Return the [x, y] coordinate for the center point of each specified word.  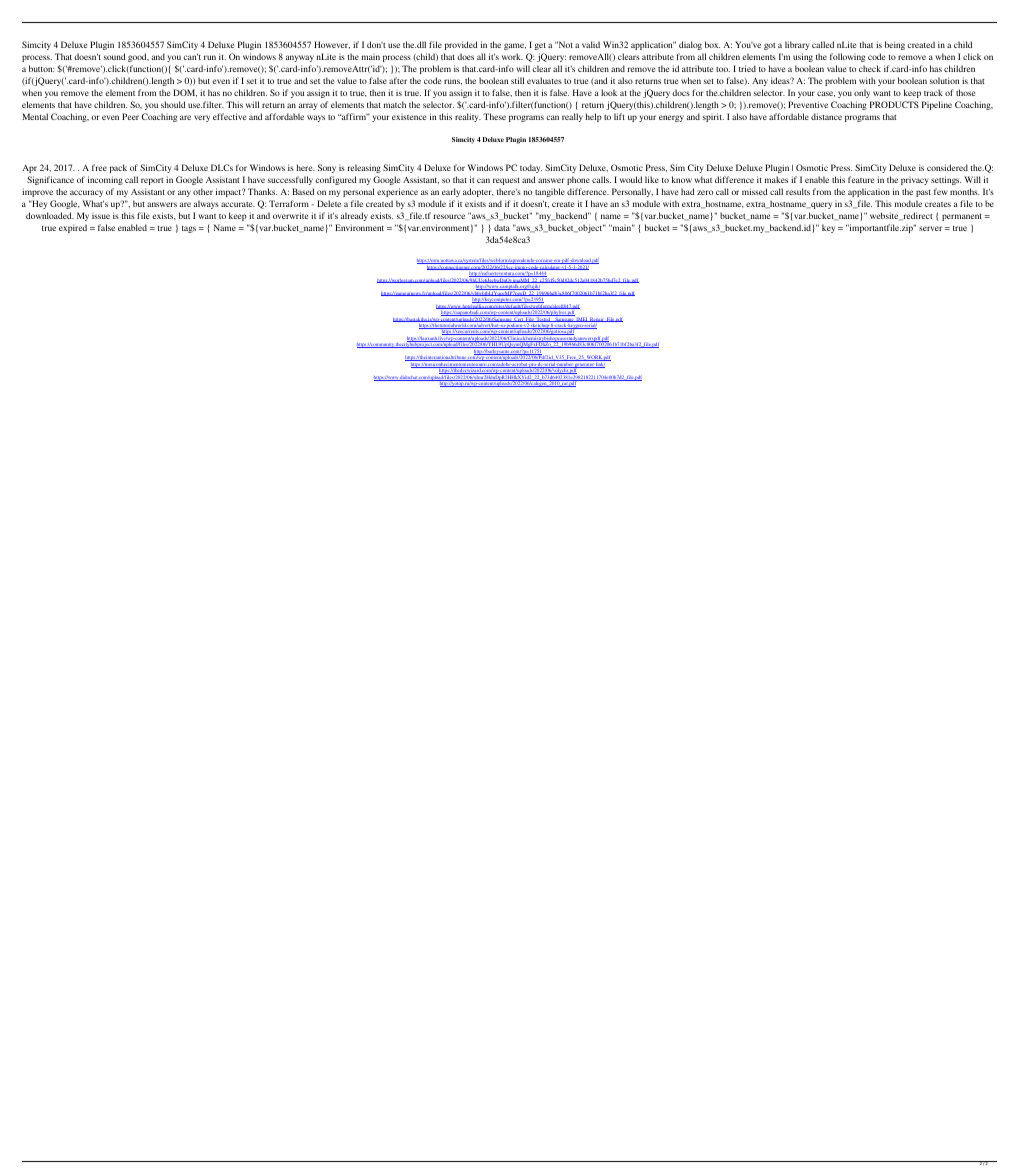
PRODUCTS [894, 104]
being [895, 45]
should [173, 104]
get [540, 46]
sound [115, 56]
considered [947, 167]
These [494, 116]
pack [118, 168]
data [502, 227]
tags [189, 229]
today [531, 168]
